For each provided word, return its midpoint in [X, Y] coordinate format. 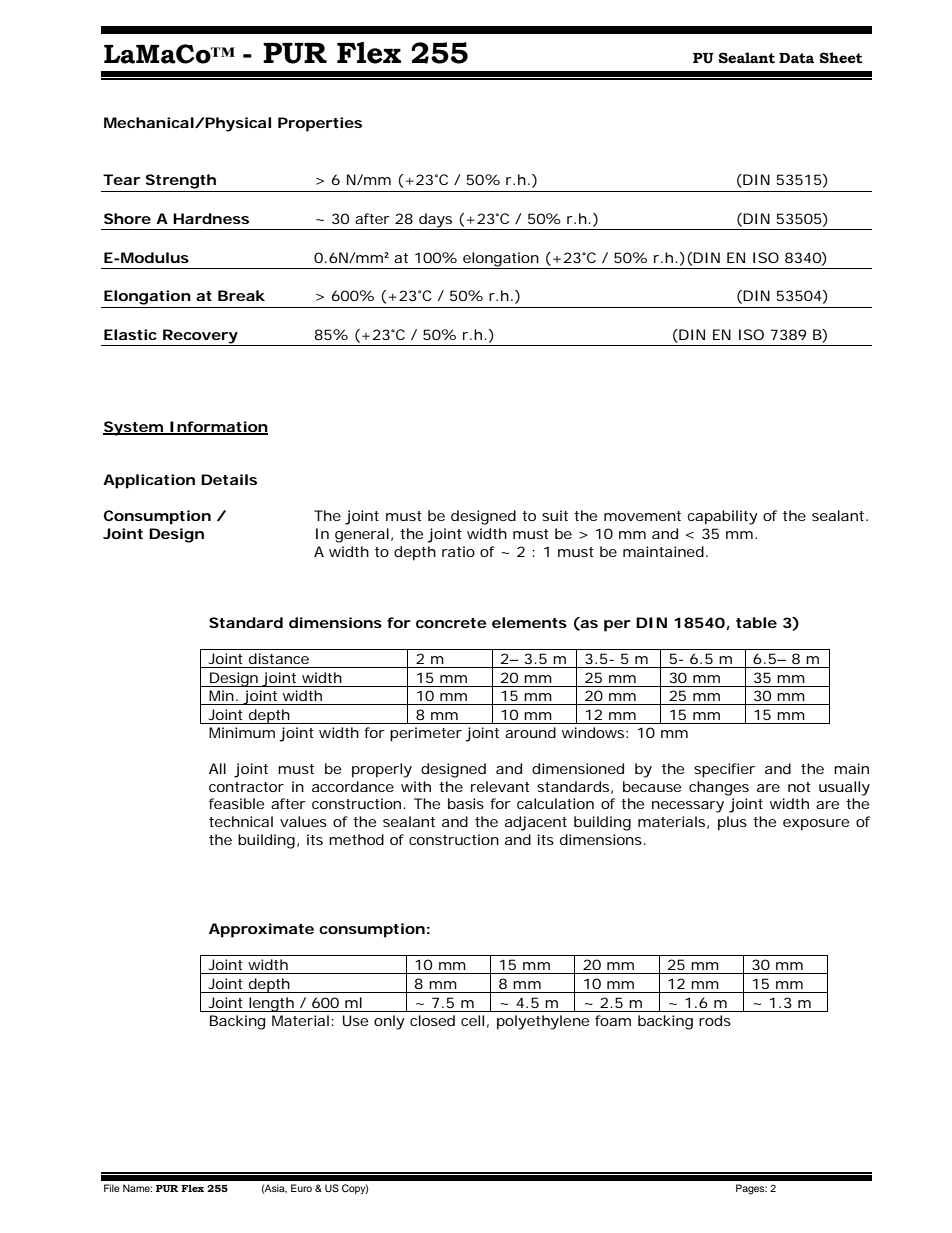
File [112, 1188]
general [362, 535]
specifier [724, 770]
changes [719, 788]
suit [555, 515]
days [435, 221]
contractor [246, 787]
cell [472, 1020]
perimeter [426, 734]
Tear [121, 179]
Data [796, 58]
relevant [500, 786]
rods [715, 1020]
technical [241, 821]
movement [642, 516]
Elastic [130, 334]
